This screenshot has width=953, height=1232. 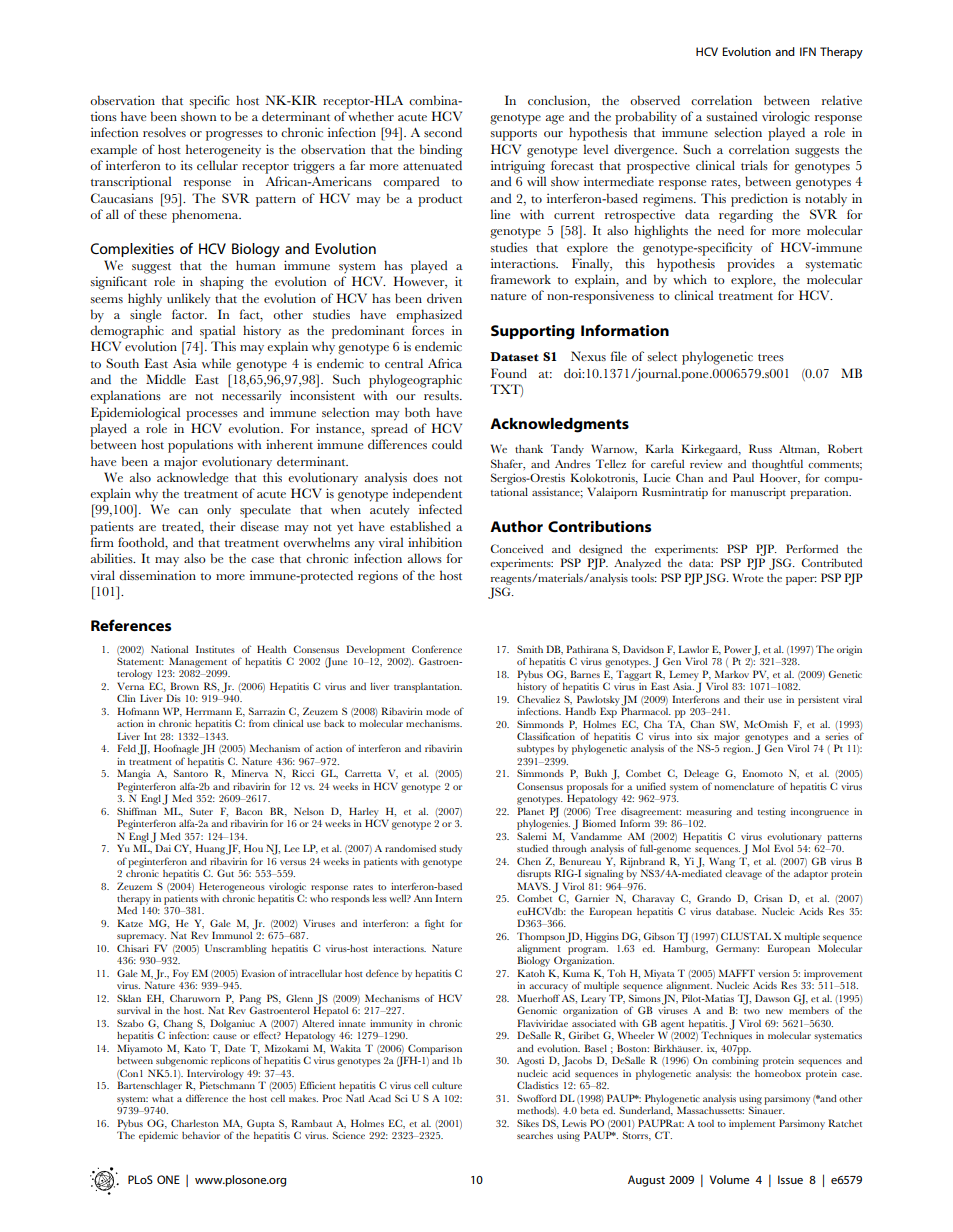 I want to click on nomenclature, so click(x=744, y=786).
